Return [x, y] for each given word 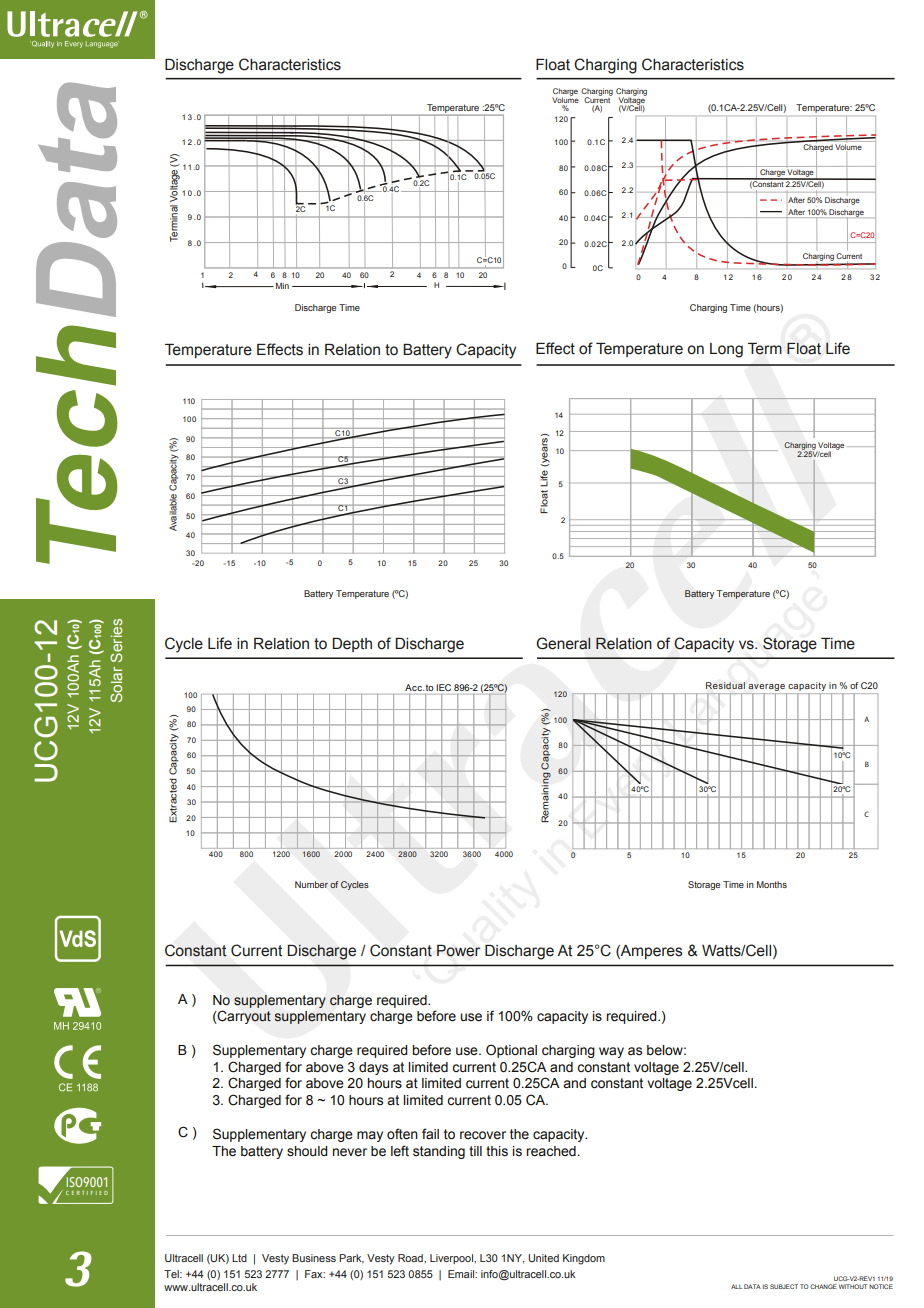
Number [311, 884]
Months [772, 884]
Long [726, 350]
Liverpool [452, 1259]
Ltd [239, 1258]
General [563, 643]
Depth [352, 645]
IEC [444, 687]
